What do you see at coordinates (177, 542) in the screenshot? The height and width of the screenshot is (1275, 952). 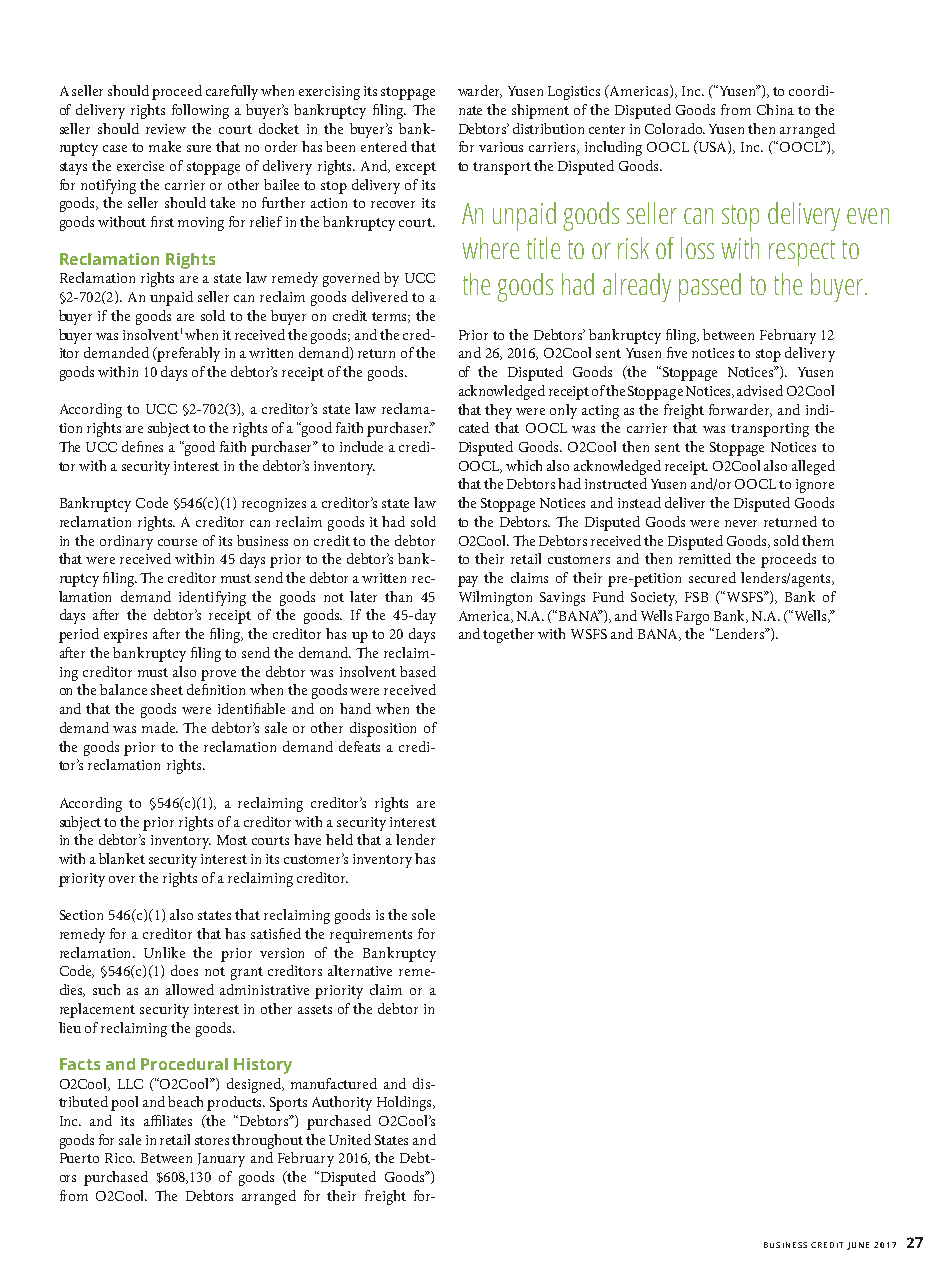 I see `course` at bounding box center [177, 542].
